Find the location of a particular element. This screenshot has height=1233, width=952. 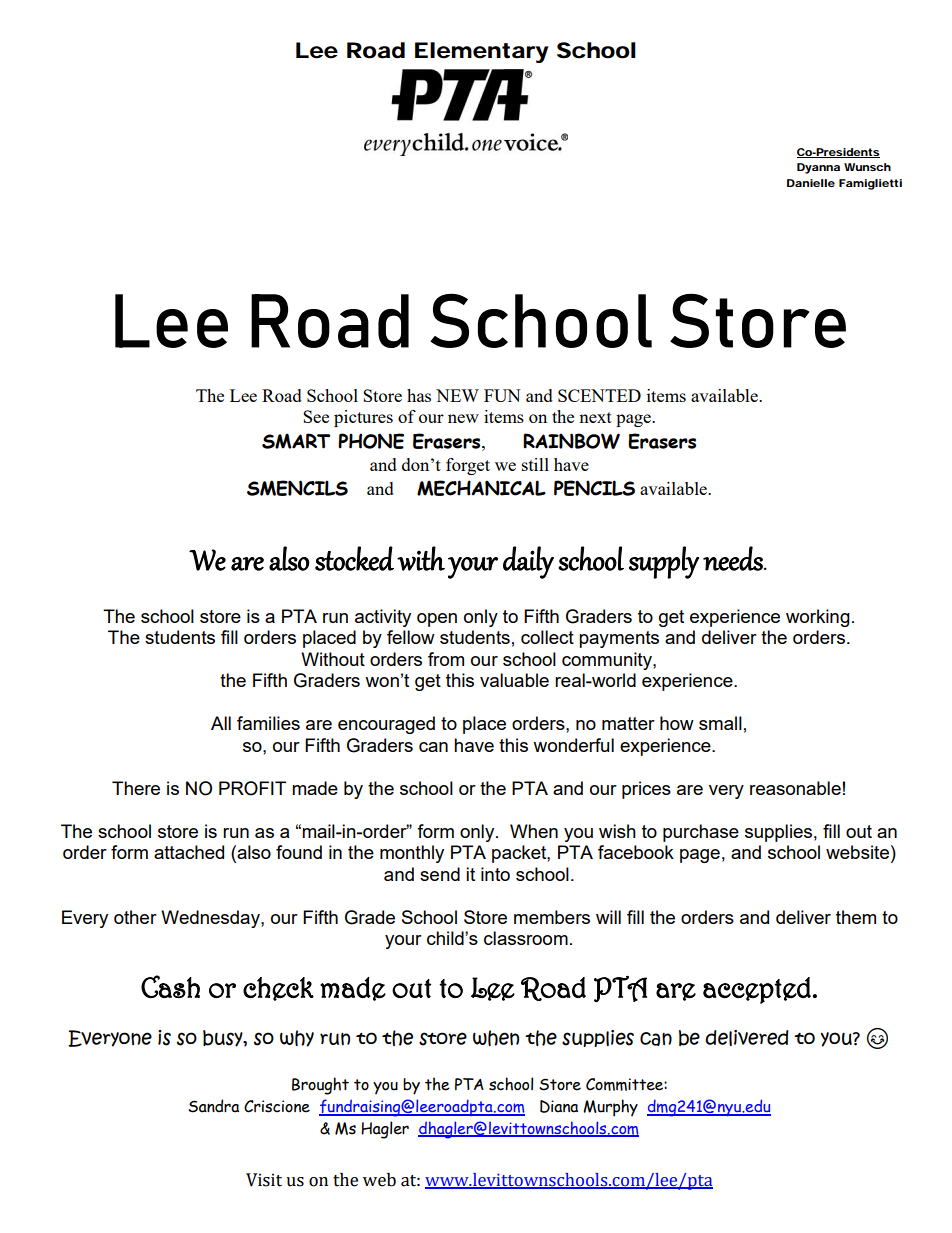

forget is located at coordinates (468, 466).
